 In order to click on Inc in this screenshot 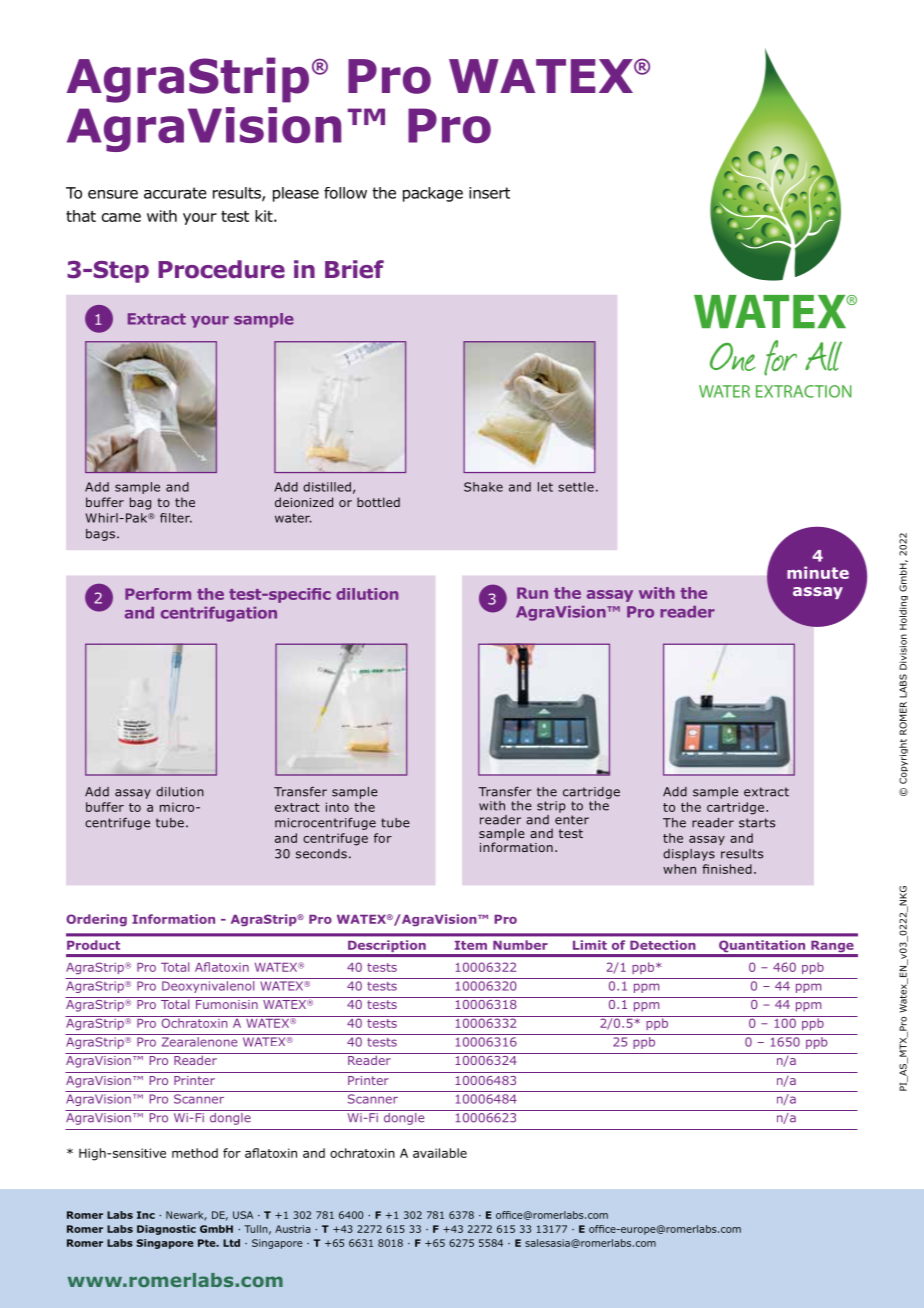, I will do `click(146, 1215)`.
